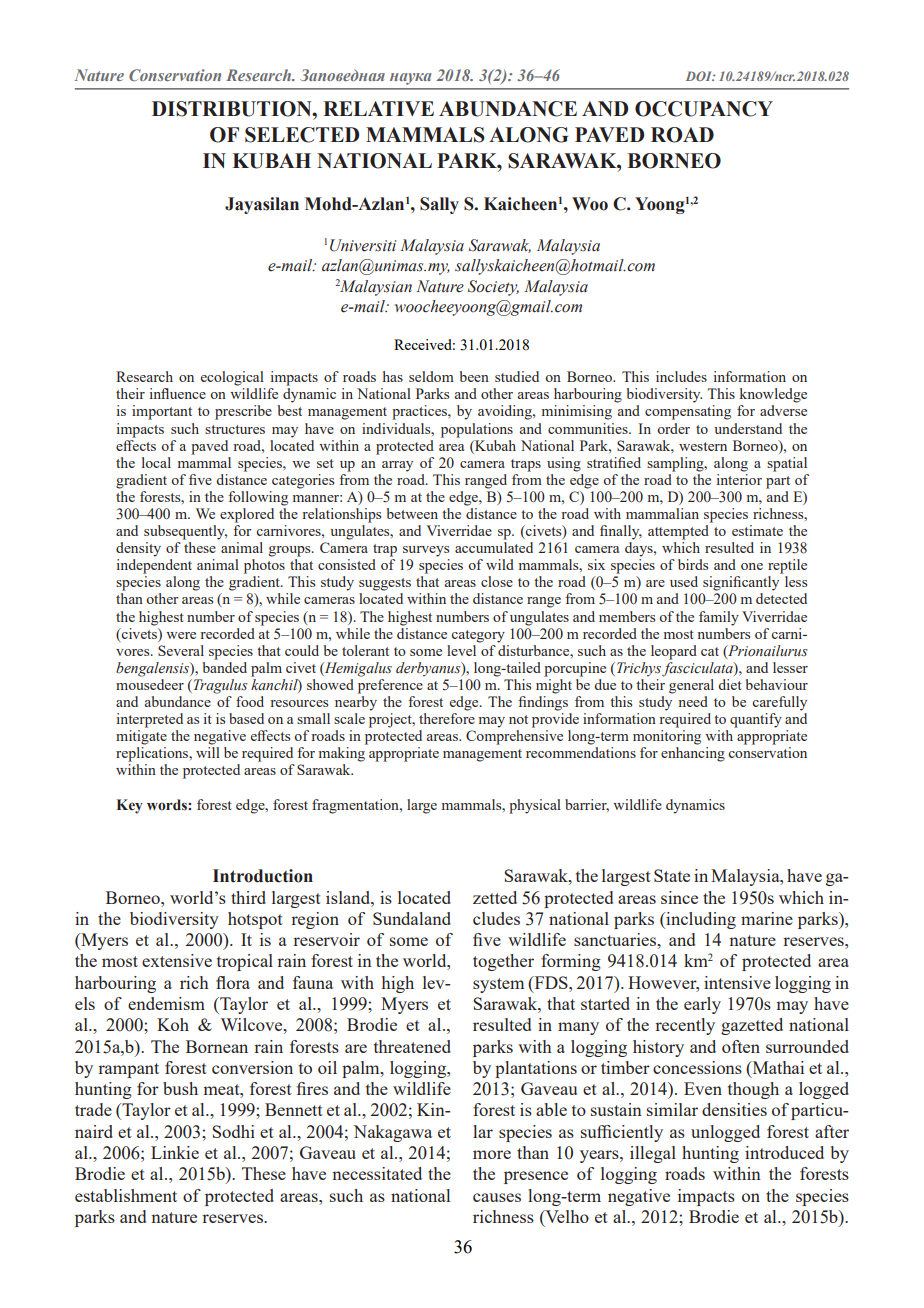 Image resolution: width=924 pixels, height=1308 pixels. Describe the element at coordinates (233, 109) in the image. I see `DISTRIBUTION` at that location.
